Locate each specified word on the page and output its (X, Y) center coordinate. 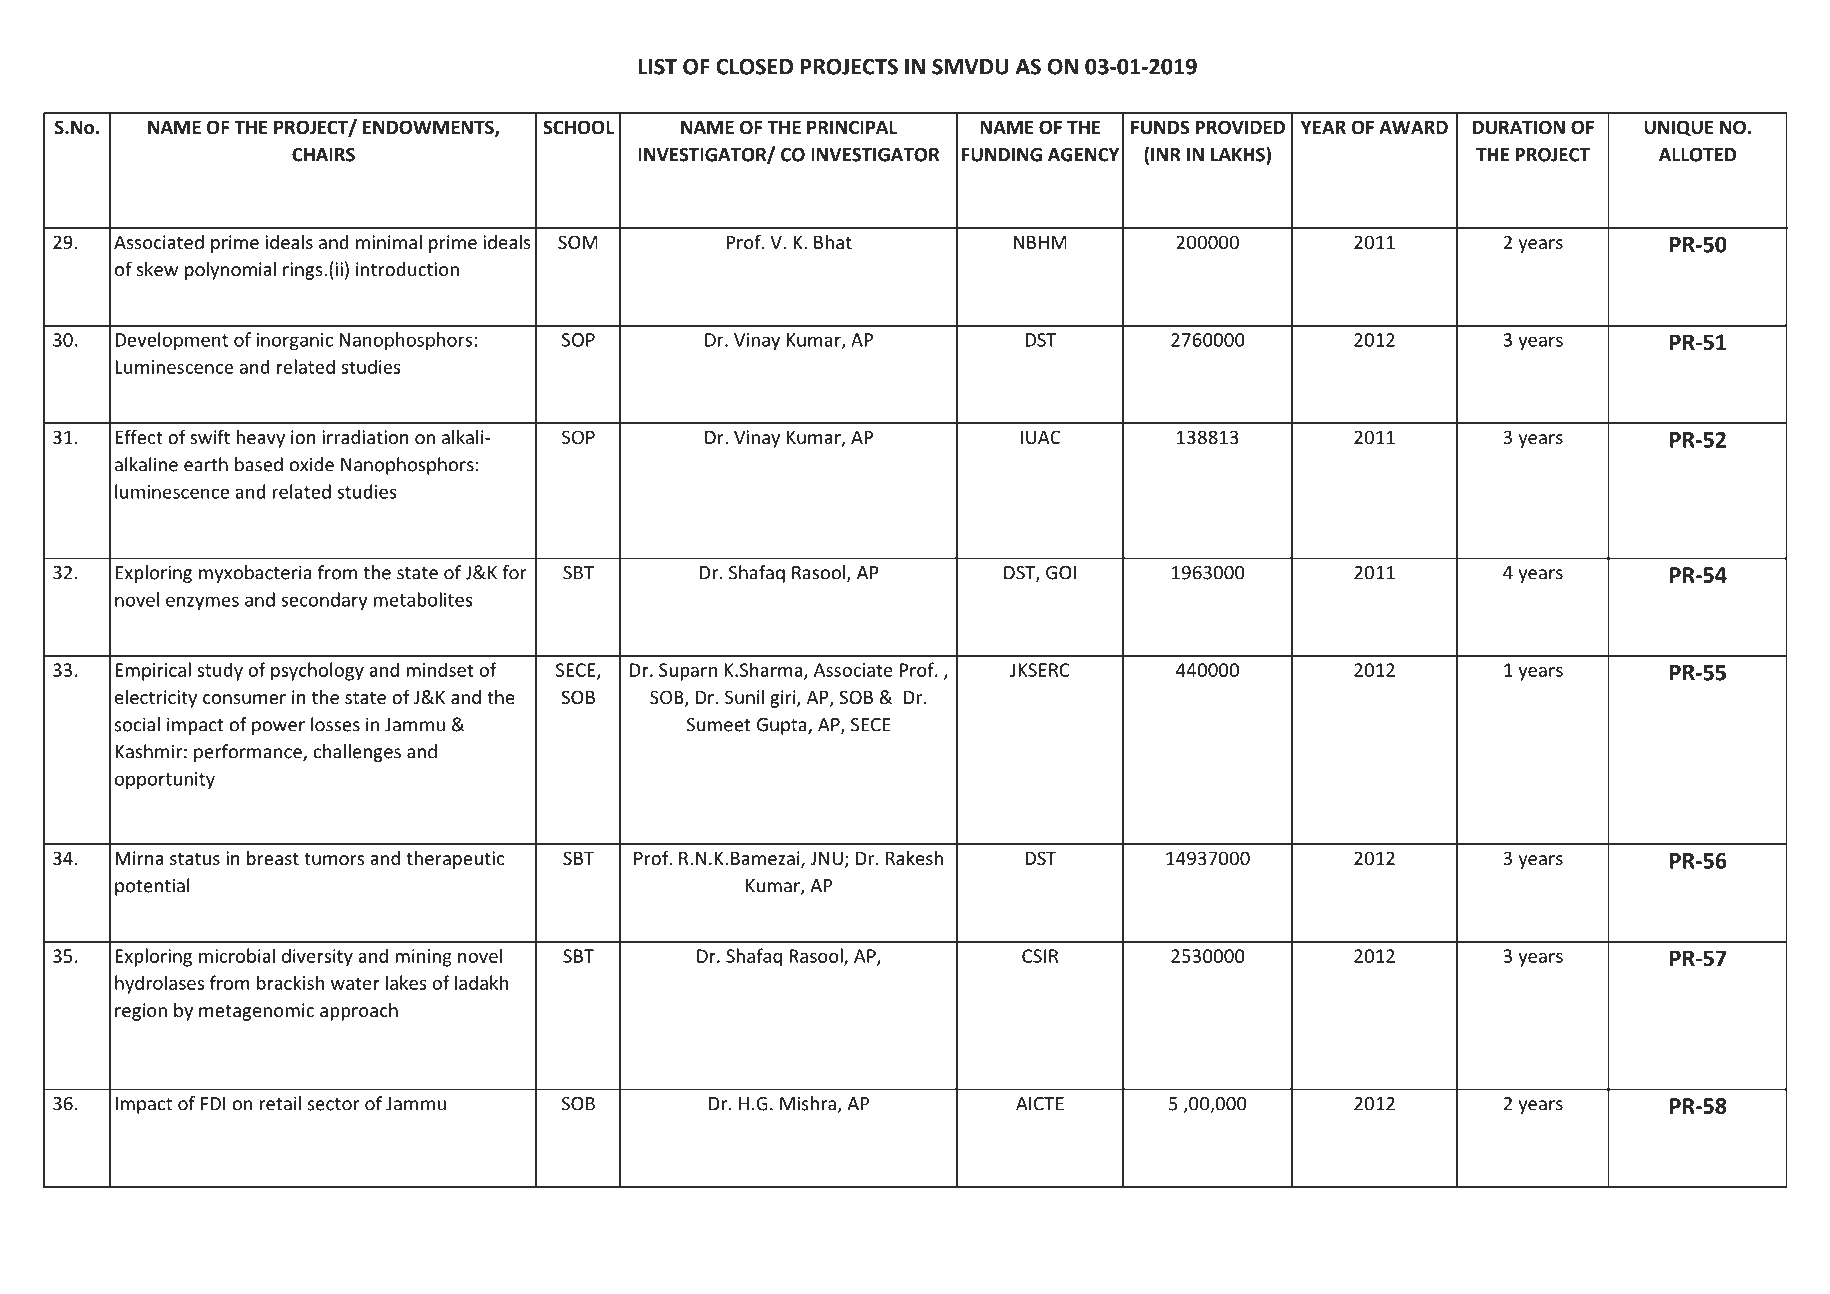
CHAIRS (323, 155)
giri (784, 699)
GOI (1061, 573)
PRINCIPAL (852, 127)
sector (334, 1104)
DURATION (1519, 127)
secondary (324, 601)
